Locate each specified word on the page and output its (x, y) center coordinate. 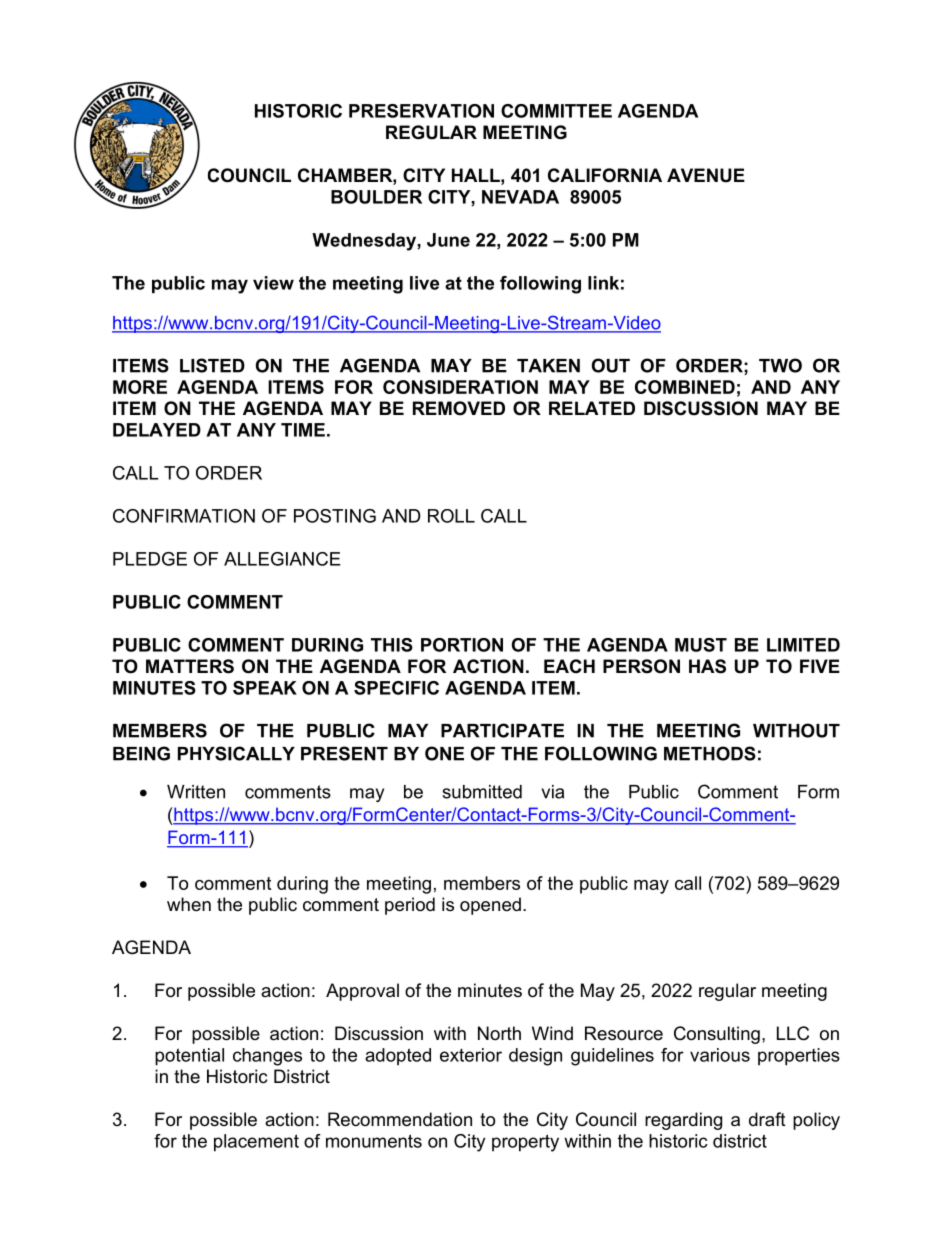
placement (256, 1143)
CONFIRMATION (184, 516)
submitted (482, 792)
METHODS (710, 753)
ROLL (451, 516)
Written (196, 792)
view (273, 283)
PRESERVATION (421, 111)
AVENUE (706, 175)
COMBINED (685, 387)
